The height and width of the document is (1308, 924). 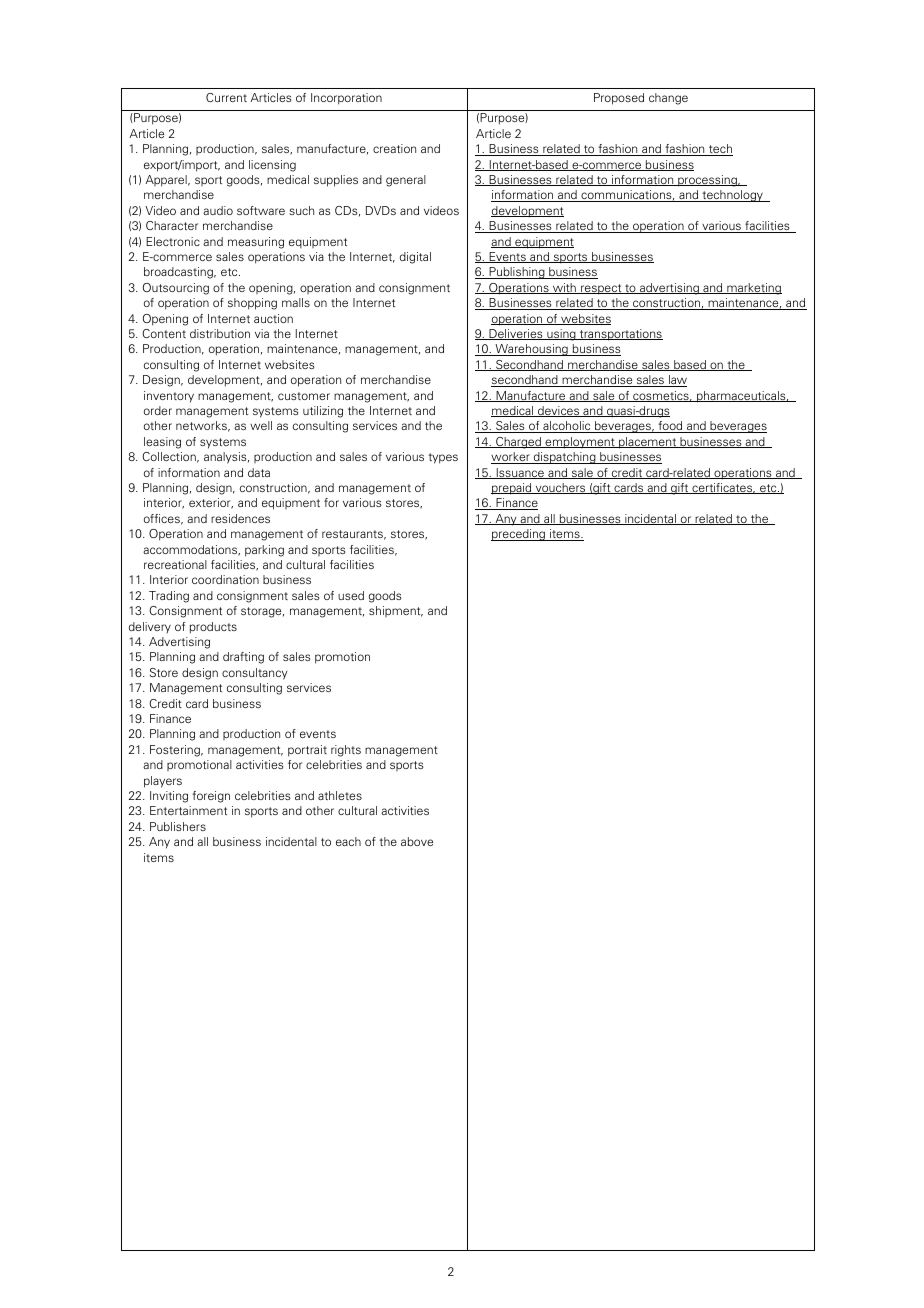 I want to click on general, so click(x=406, y=181).
